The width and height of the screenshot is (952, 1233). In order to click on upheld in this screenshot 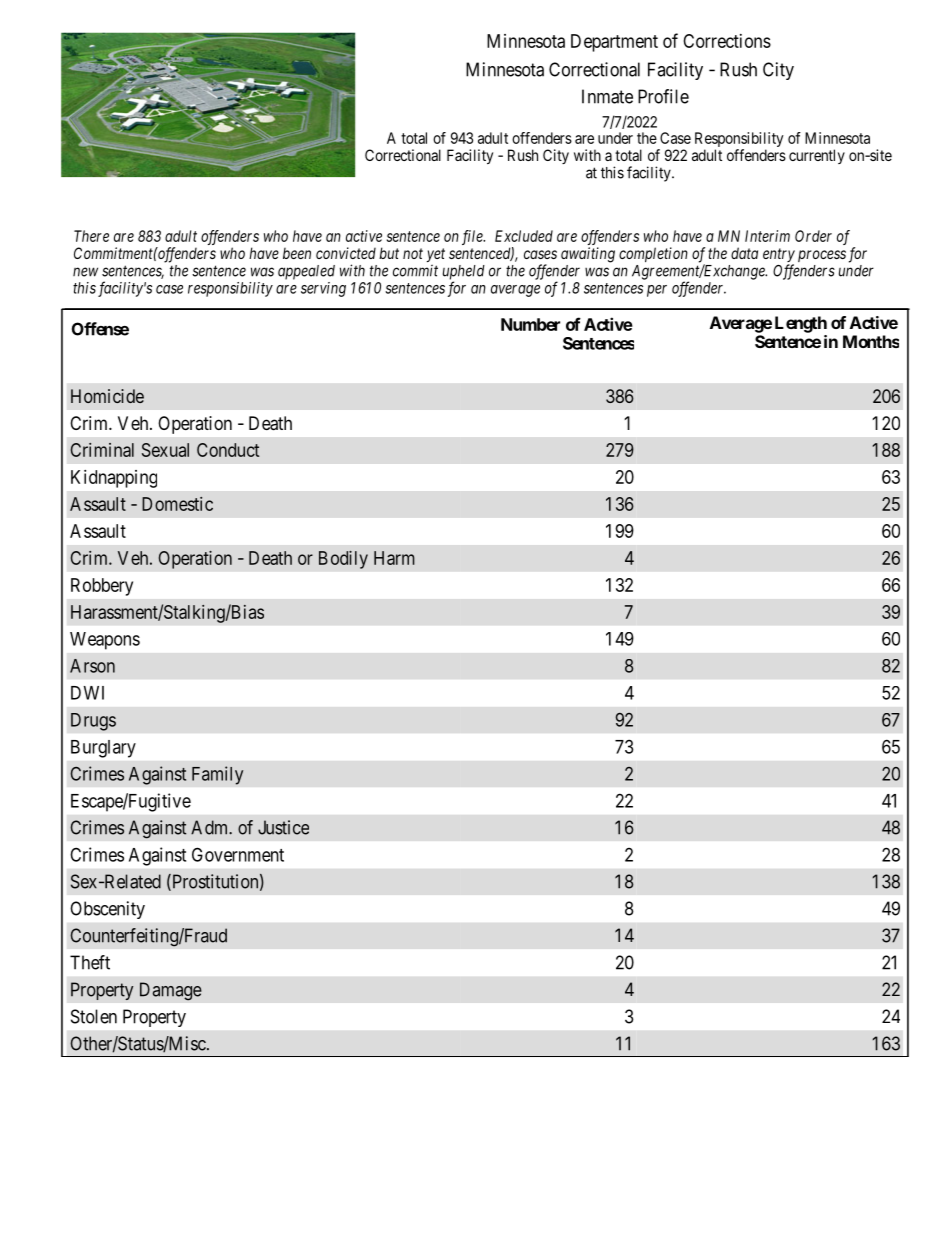, I will do `click(464, 273)`.
